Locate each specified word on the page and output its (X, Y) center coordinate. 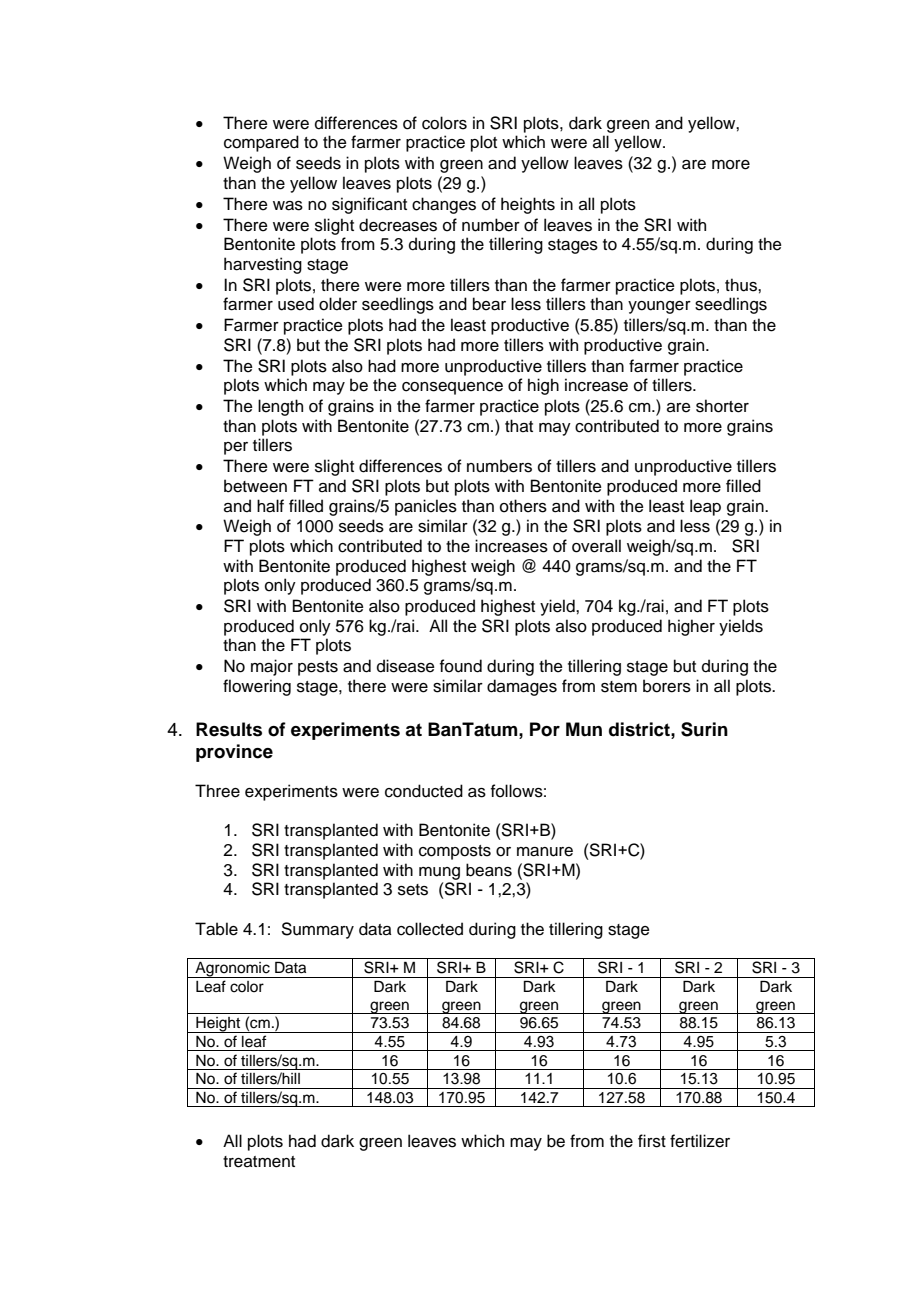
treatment (259, 1162)
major (272, 667)
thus (742, 285)
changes (444, 205)
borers (667, 686)
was (288, 206)
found (461, 666)
